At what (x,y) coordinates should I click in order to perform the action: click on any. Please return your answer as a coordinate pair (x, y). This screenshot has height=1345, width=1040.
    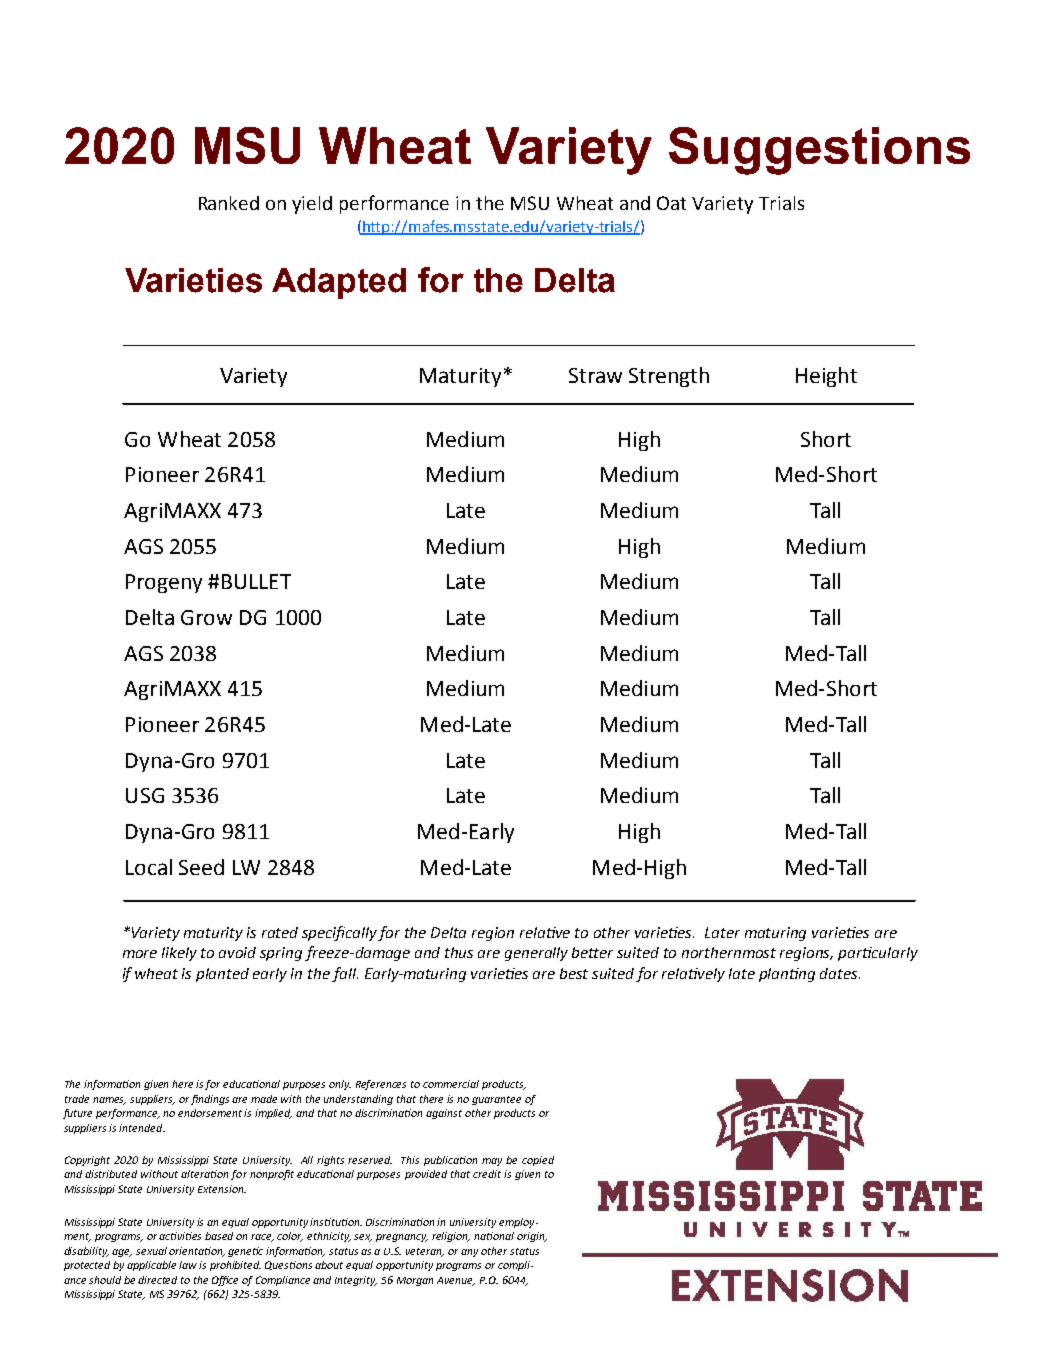
    Looking at the image, I should click on (469, 1253).
